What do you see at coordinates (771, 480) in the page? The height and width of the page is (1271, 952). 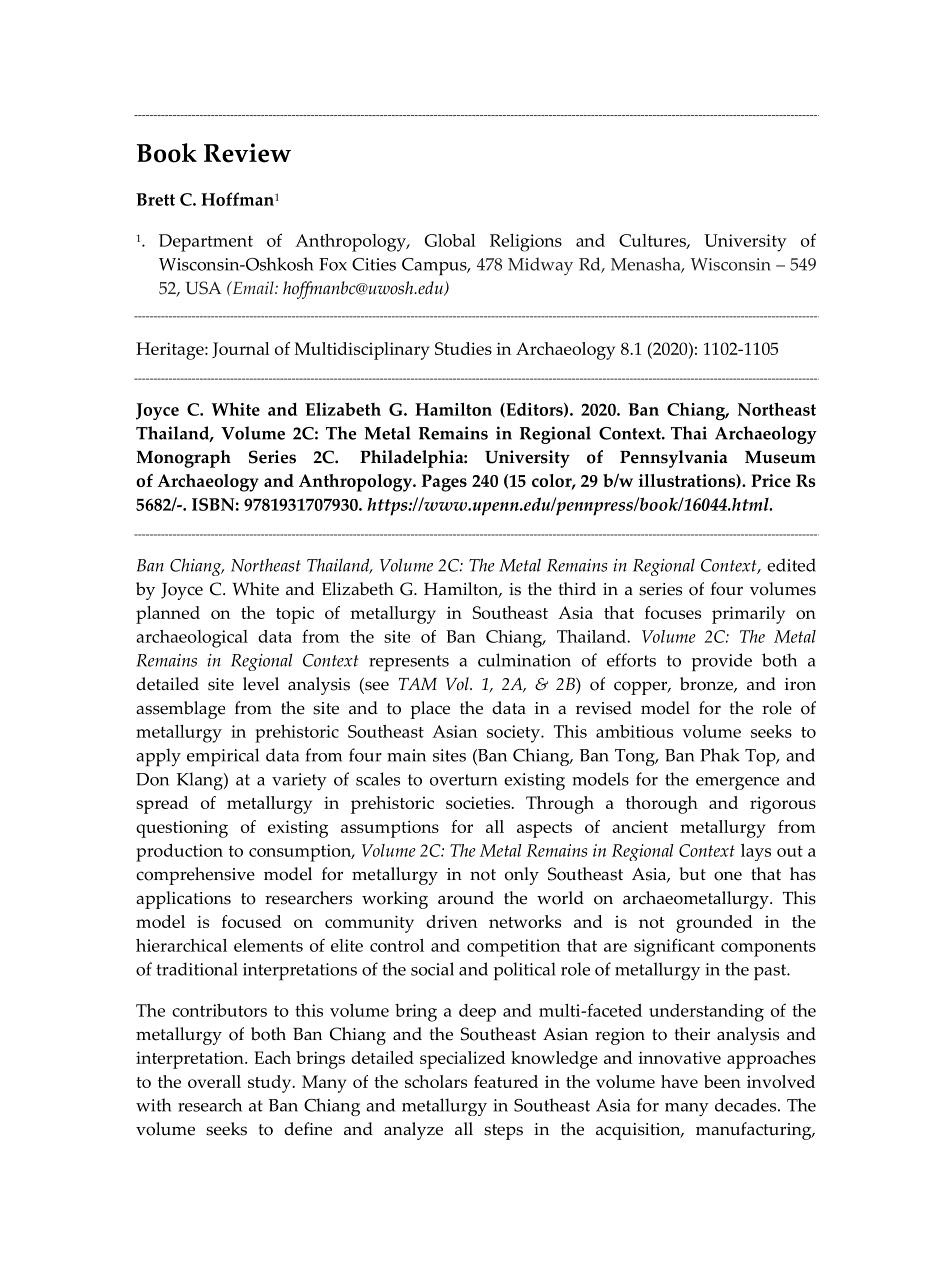 I see `Price` at bounding box center [771, 480].
